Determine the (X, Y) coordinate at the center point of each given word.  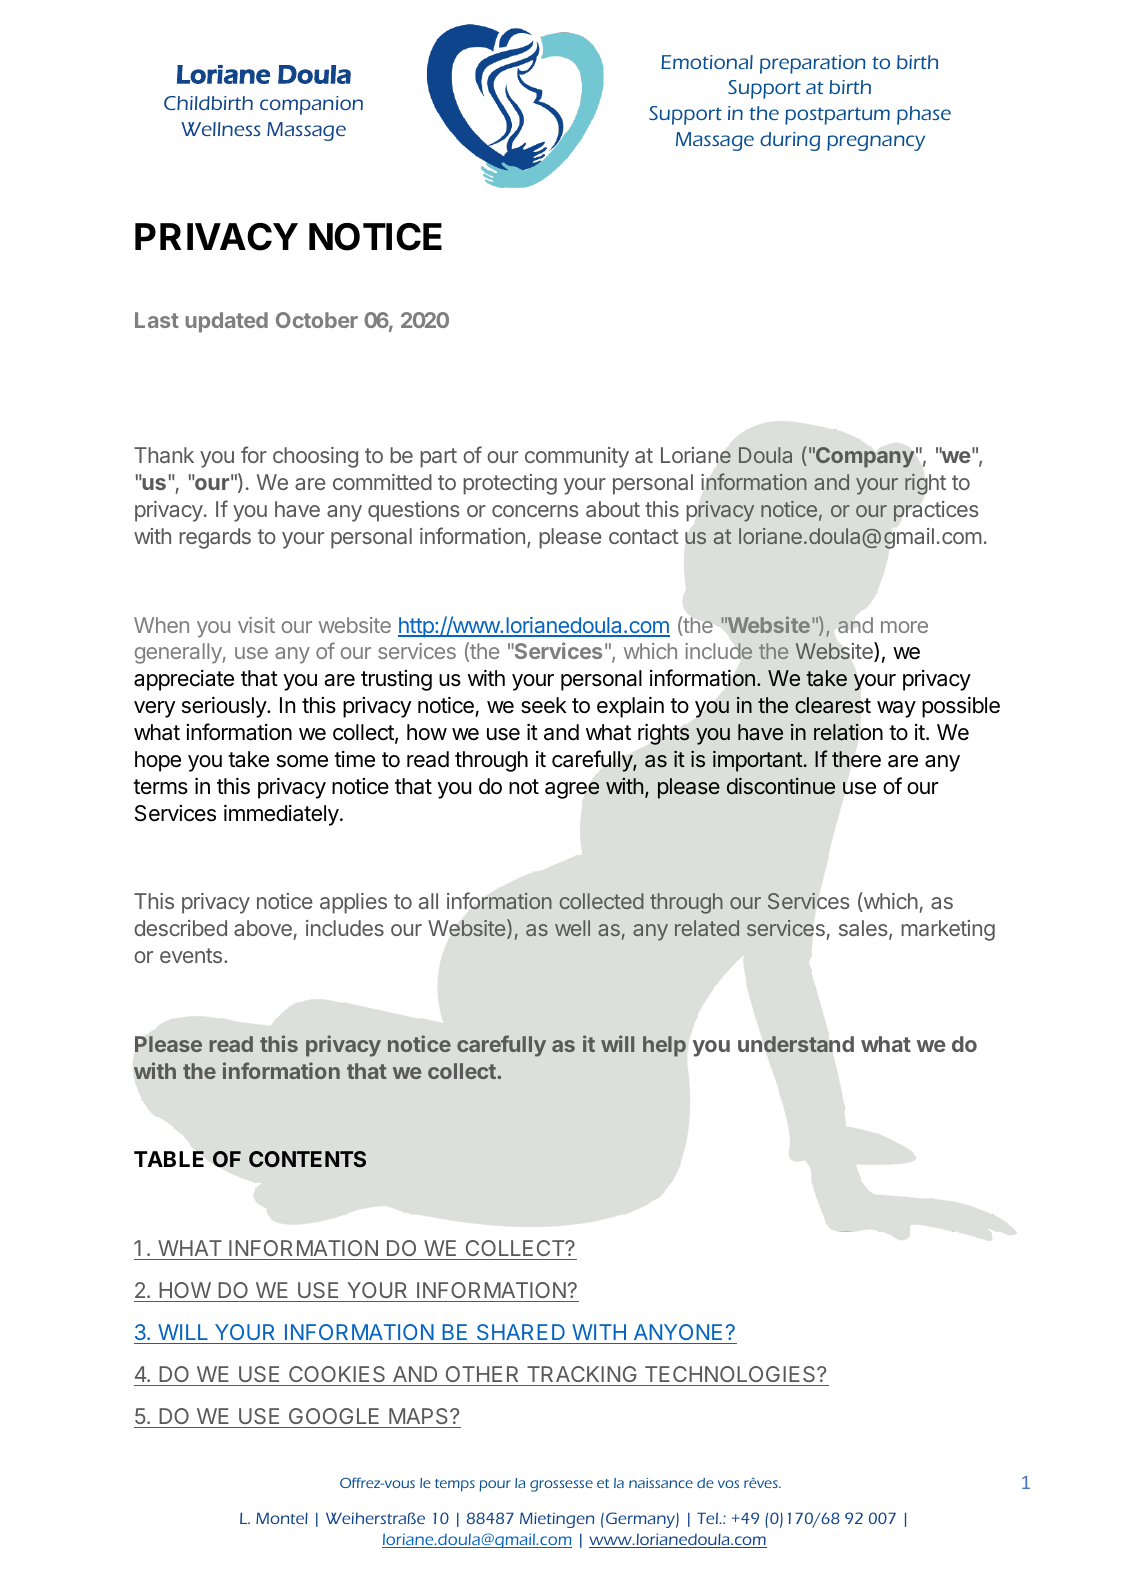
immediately (282, 815)
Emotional (707, 62)
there (856, 759)
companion (311, 105)
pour (495, 1486)
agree (572, 790)
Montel (282, 1518)
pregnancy (876, 143)
